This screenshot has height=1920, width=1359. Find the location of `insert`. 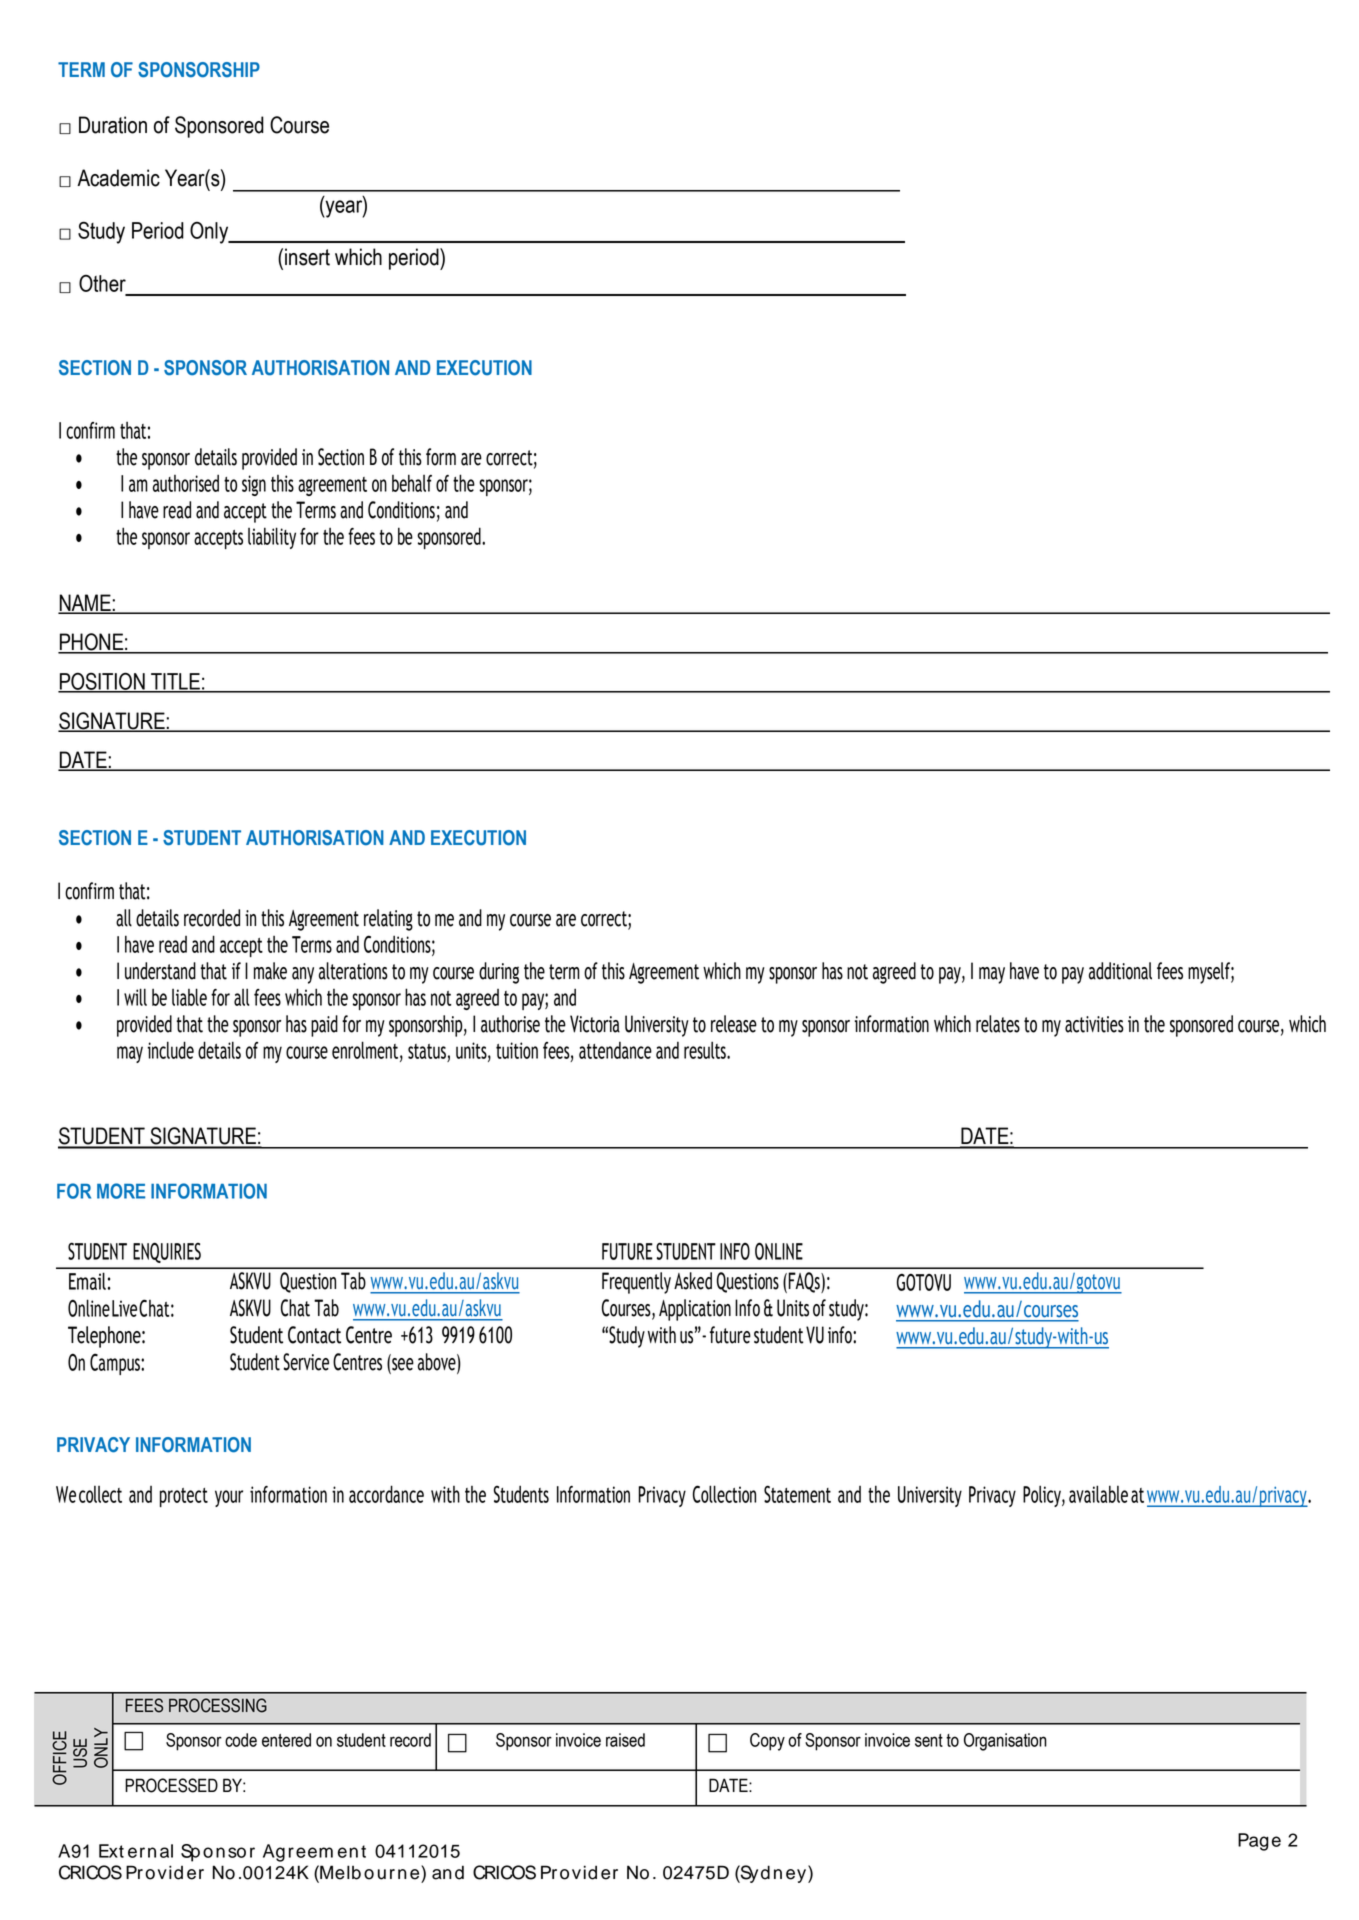

insert is located at coordinates (307, 257).
